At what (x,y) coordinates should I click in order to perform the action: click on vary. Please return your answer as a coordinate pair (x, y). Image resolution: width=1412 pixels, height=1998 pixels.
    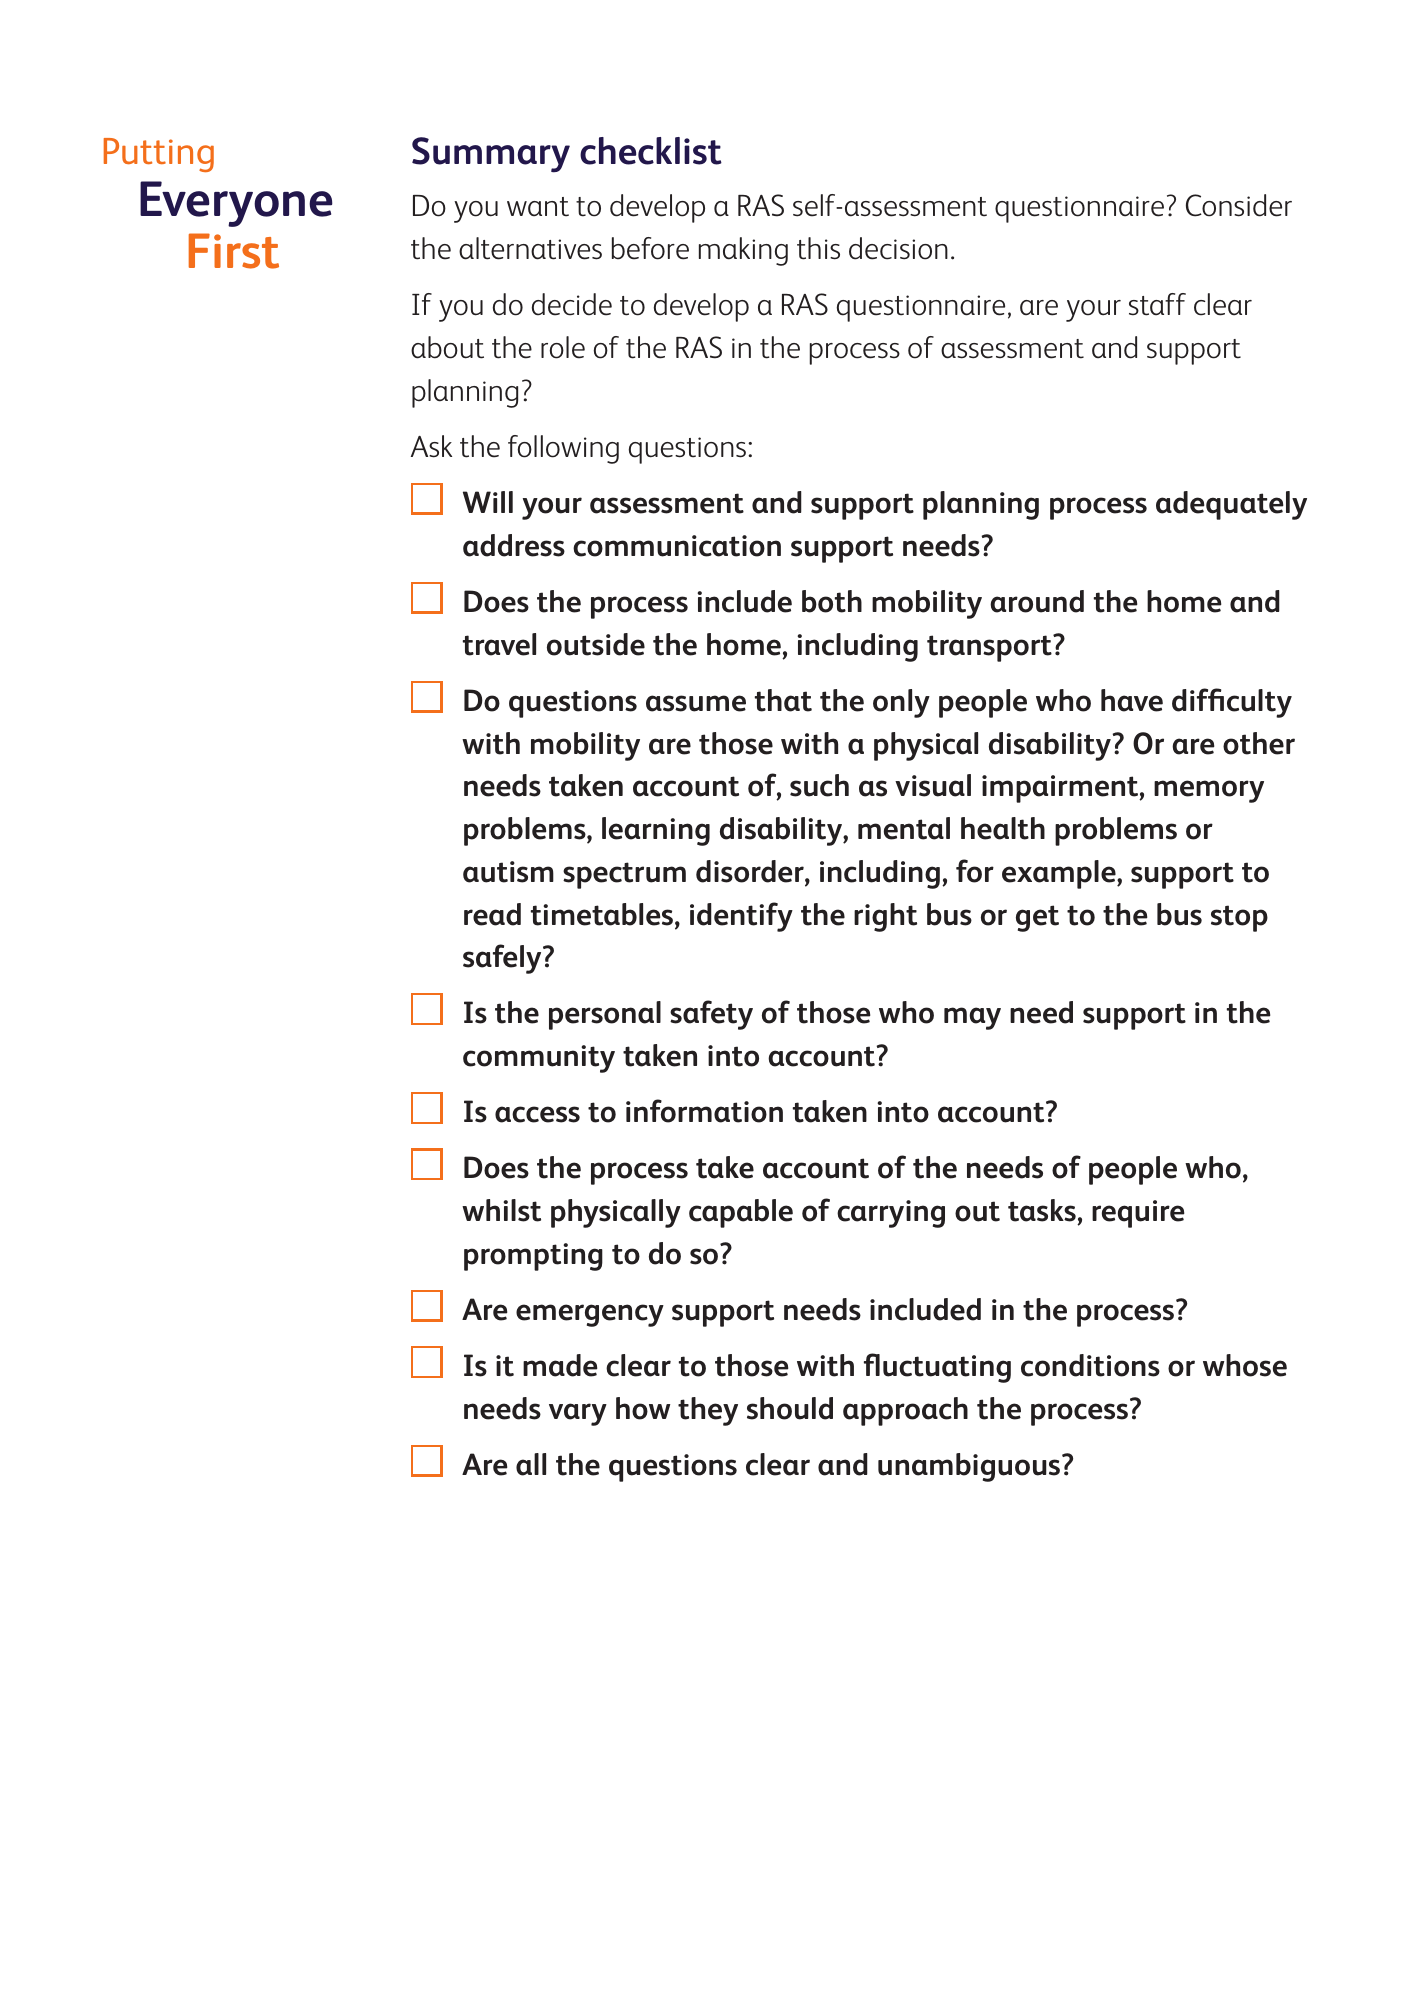
    Looking at the image, I should click on (578, 1414).
